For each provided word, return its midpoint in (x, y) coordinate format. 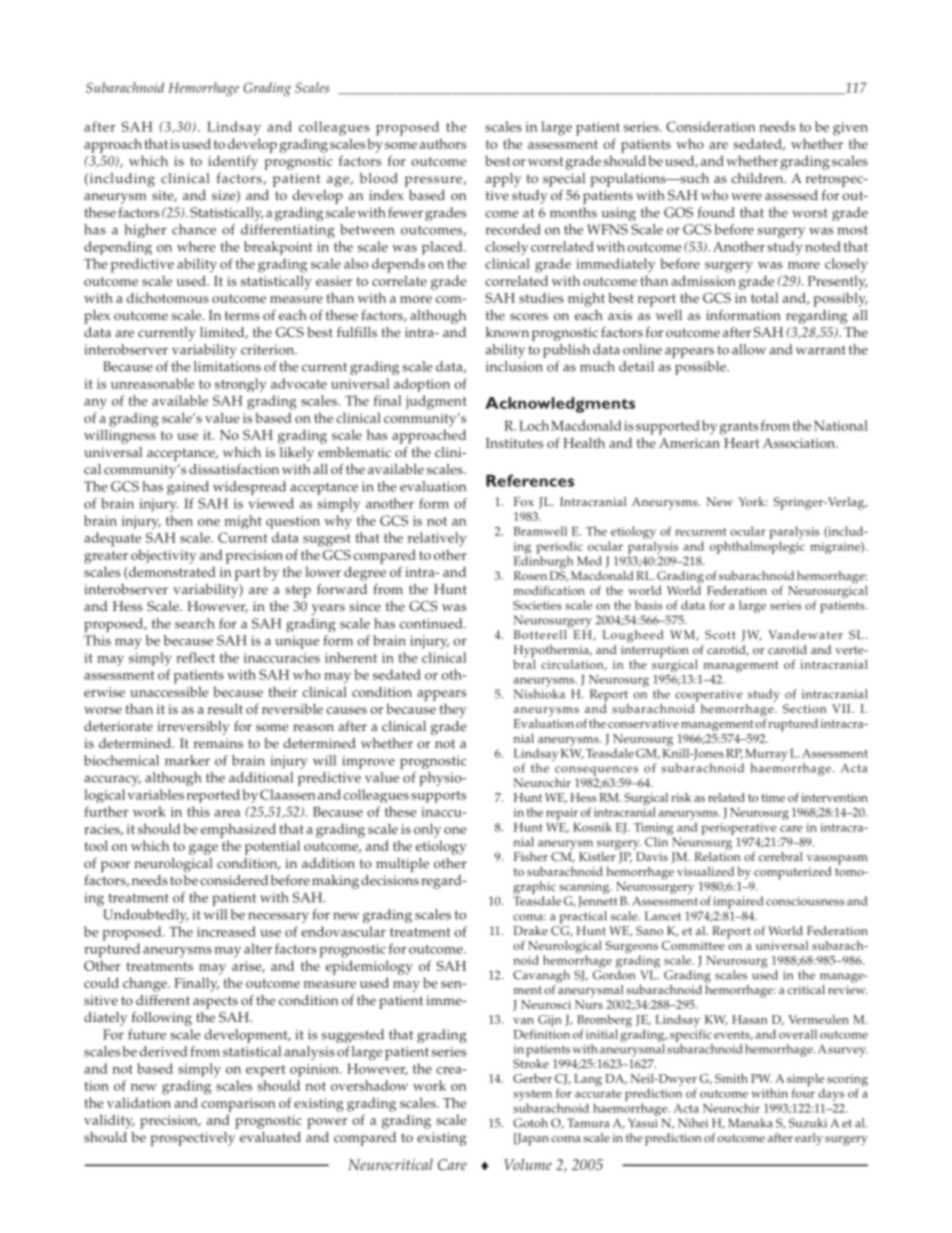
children (758, 178)
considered (234, 880)
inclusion (514, 366)
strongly (241, 385)
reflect (195, 657)
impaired (738, 902)
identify (233, 162)
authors (443, 143)
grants (738, 428)
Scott (720, 634)
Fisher (531, 856)
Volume (528, 1164)
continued (432, 623)
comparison (238, 1105)
